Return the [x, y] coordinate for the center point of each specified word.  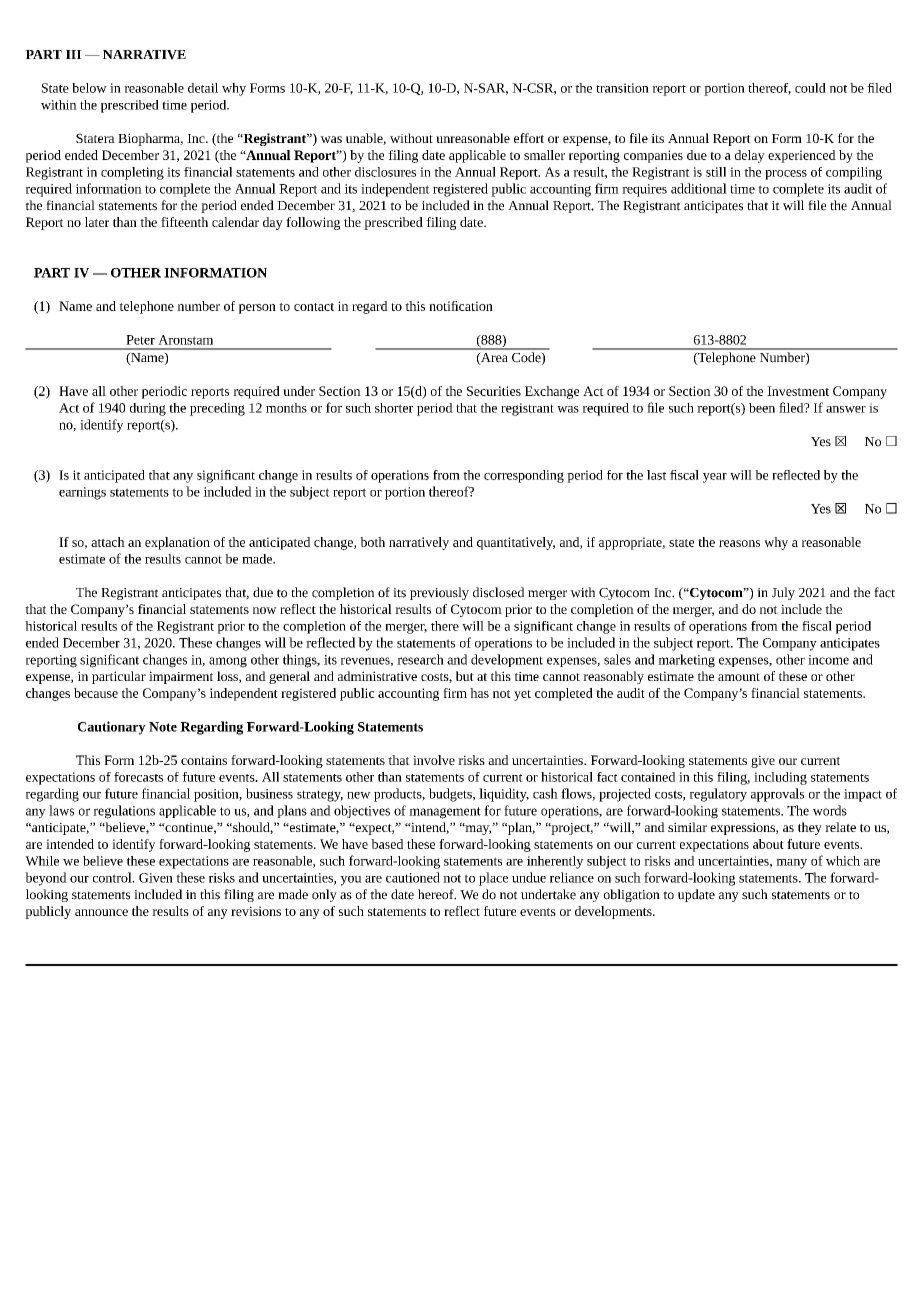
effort [529, 138]
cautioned [413, 877]
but [465, 676]
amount [739, 677]
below [89, 88]
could [810, 88]
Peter [140, 340]
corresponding [524, 476]
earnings [82, 493]
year [715, 478]
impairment [181, 677]
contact [314, 307]
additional [699, 188]
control [113, 877]
